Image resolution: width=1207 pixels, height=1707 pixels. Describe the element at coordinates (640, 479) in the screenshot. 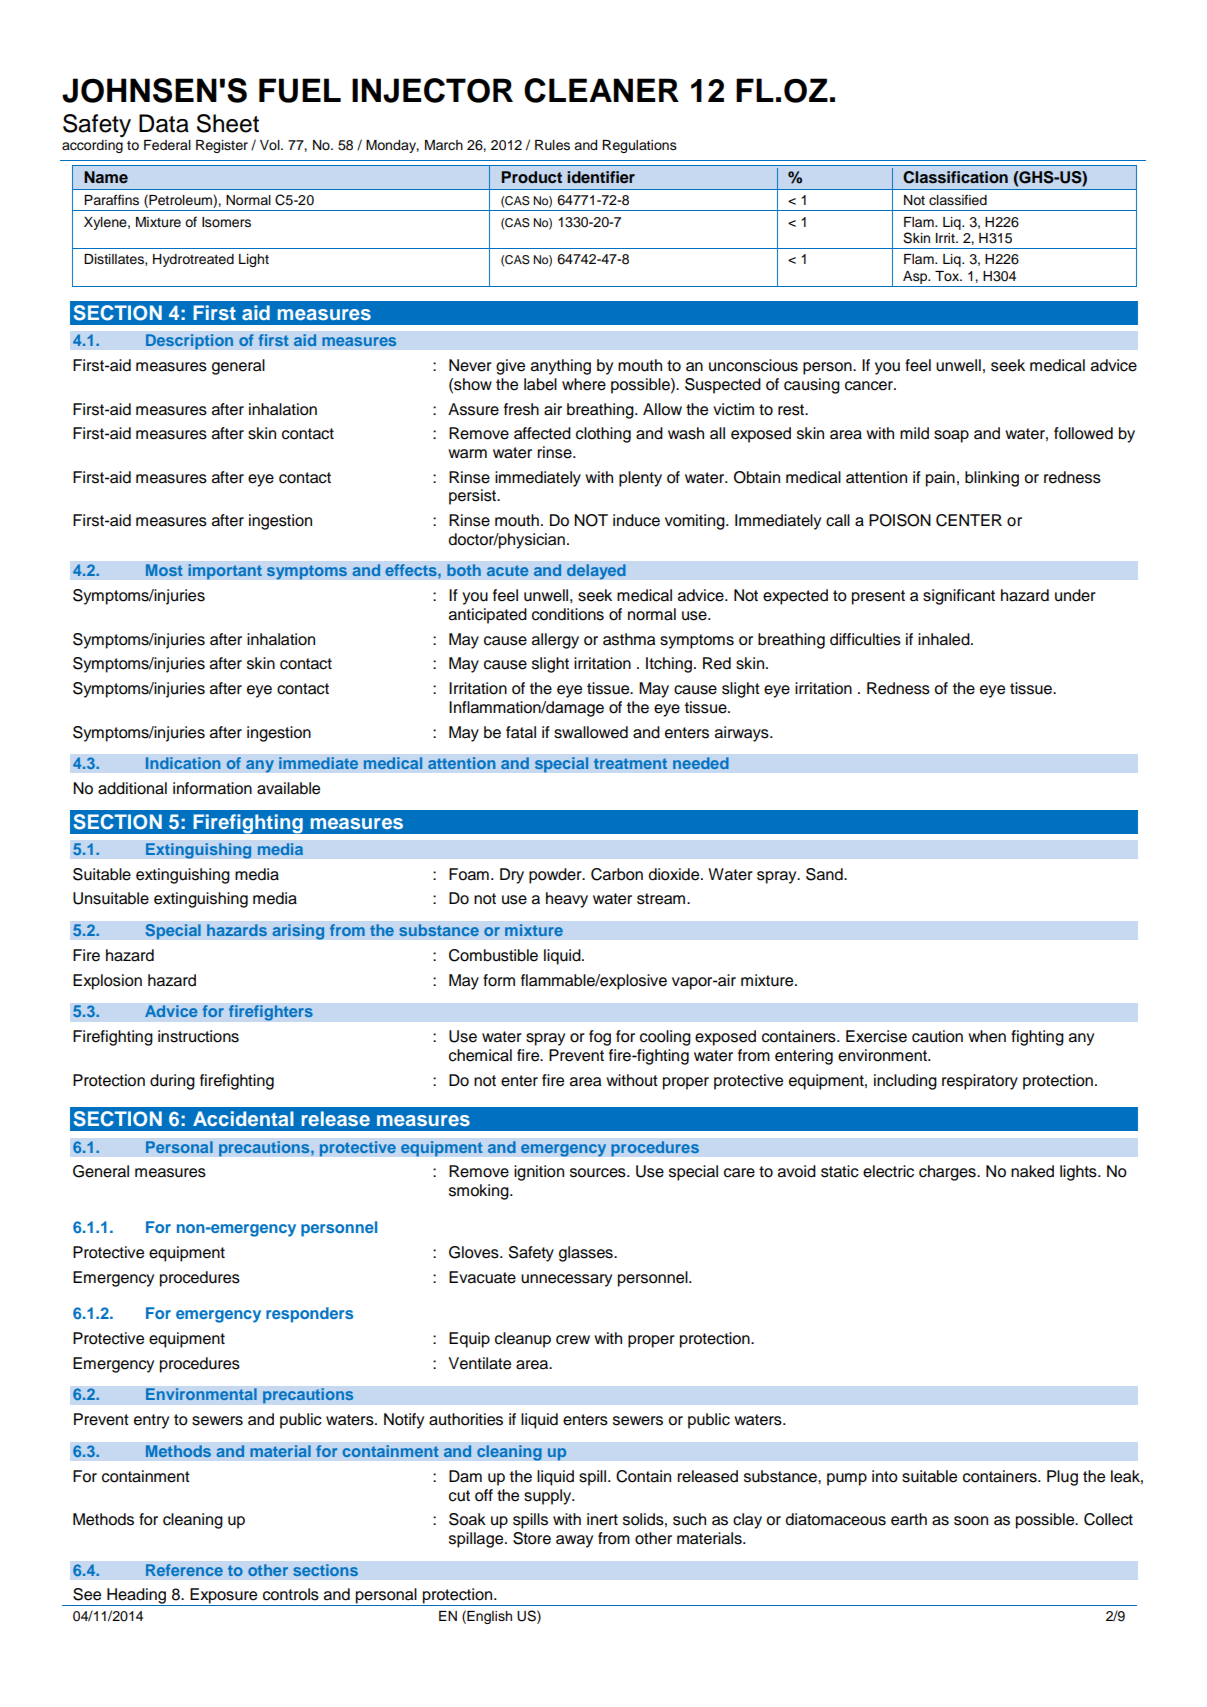

I see `plenty` at that location.
